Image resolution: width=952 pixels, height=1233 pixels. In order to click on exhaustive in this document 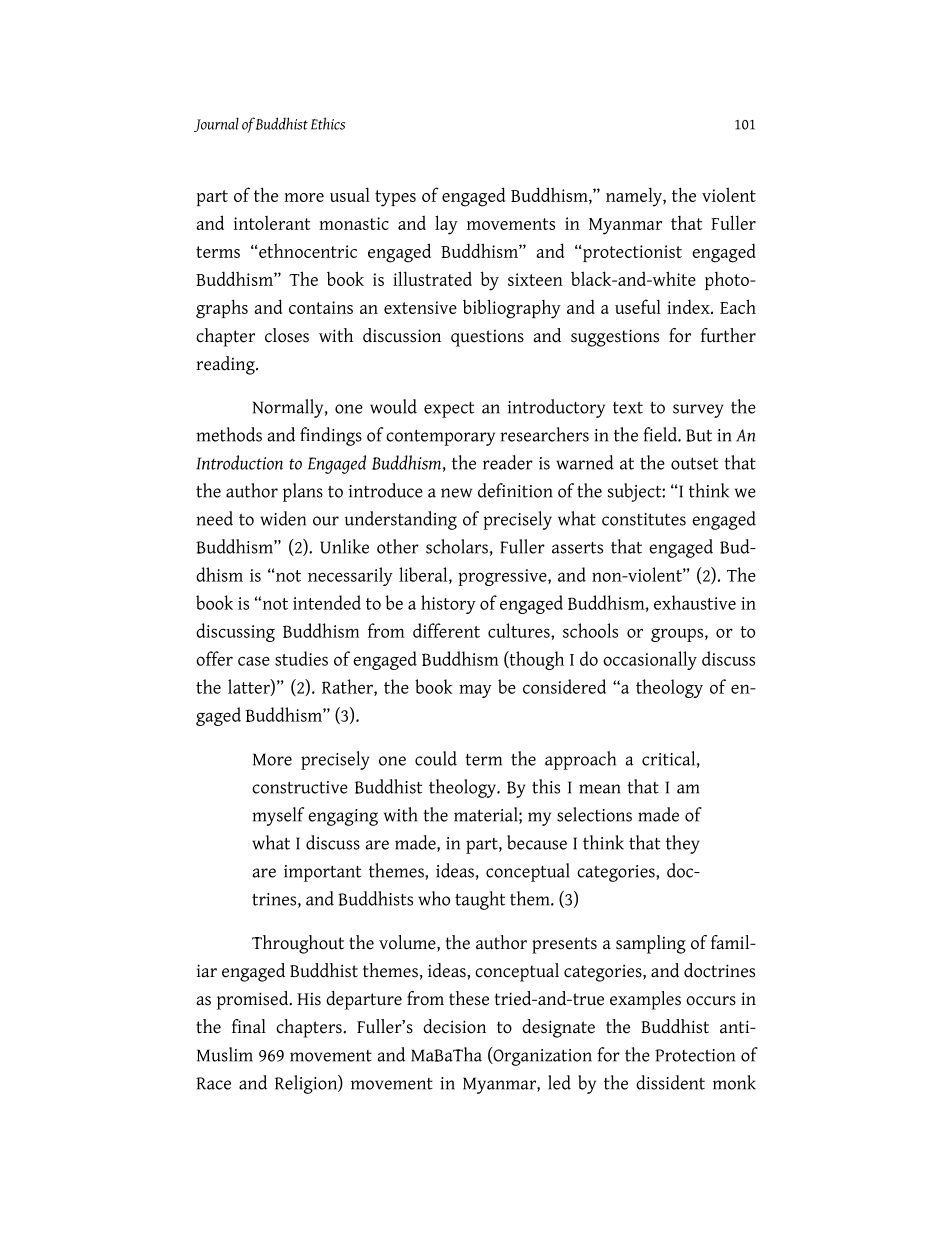, I will do `click(695, 602)`.
